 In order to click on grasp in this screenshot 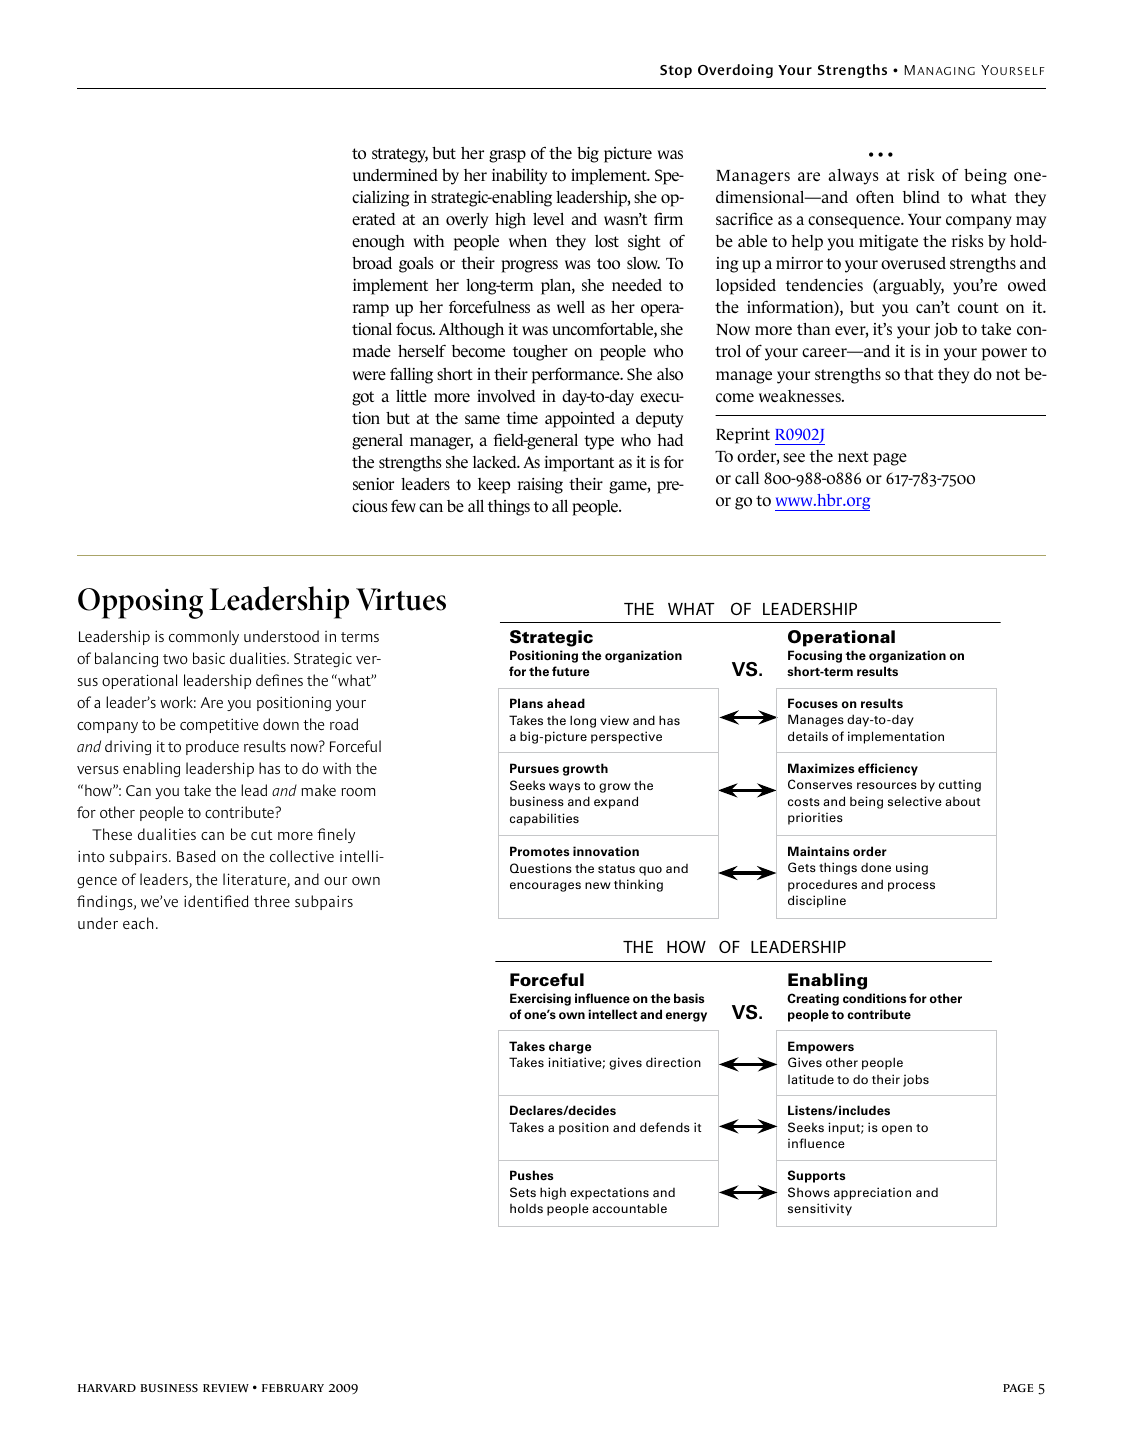, I will do `click(507, 156)`.
